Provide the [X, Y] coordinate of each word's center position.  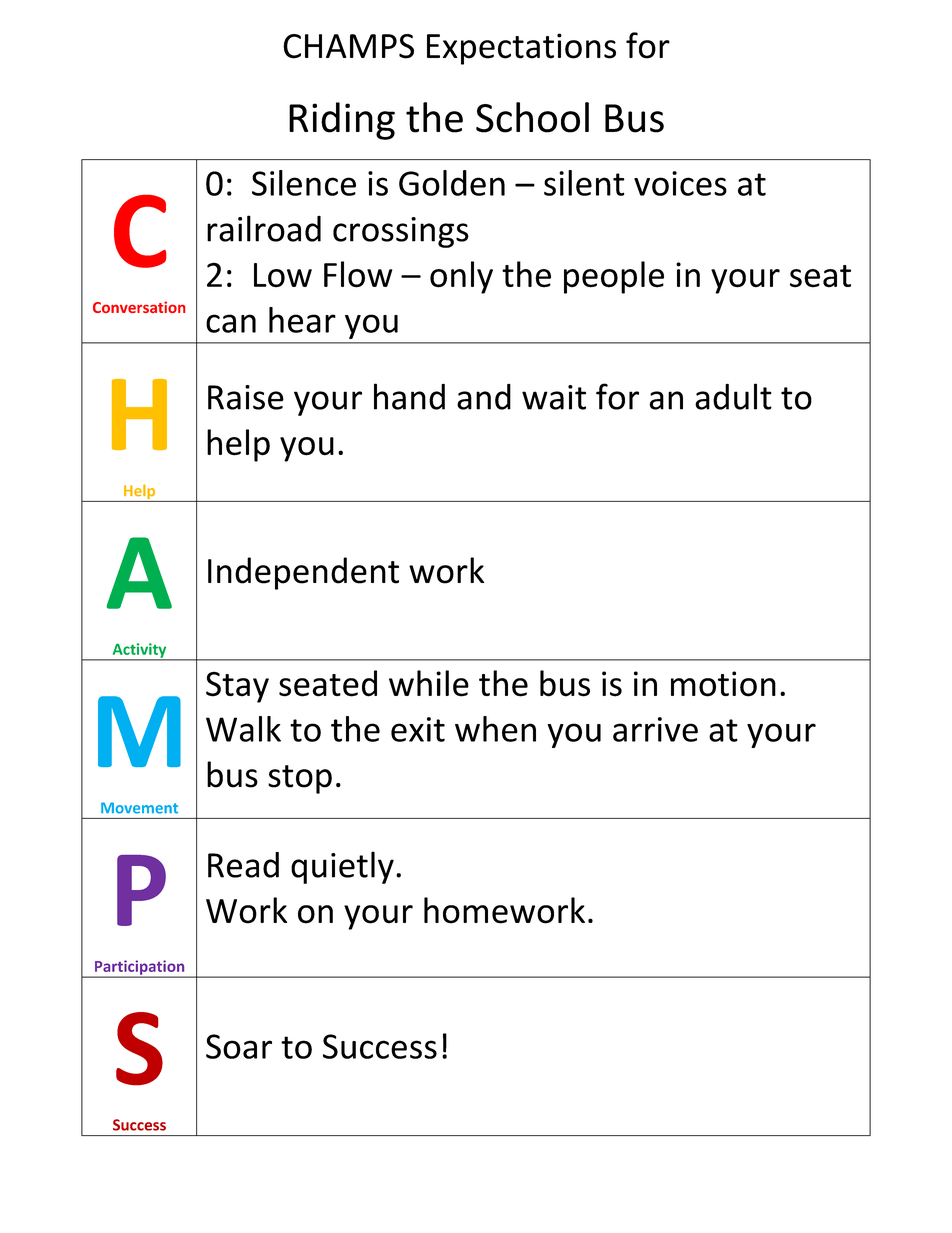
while [429, 683]
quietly [342, 867]
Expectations [521, 49]
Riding [342, 121]
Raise [246, 397]
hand [409, 396]
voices [680, 183]
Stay [237, 687]
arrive [655, 729]
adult [733, 396]
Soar [239, 1046]
